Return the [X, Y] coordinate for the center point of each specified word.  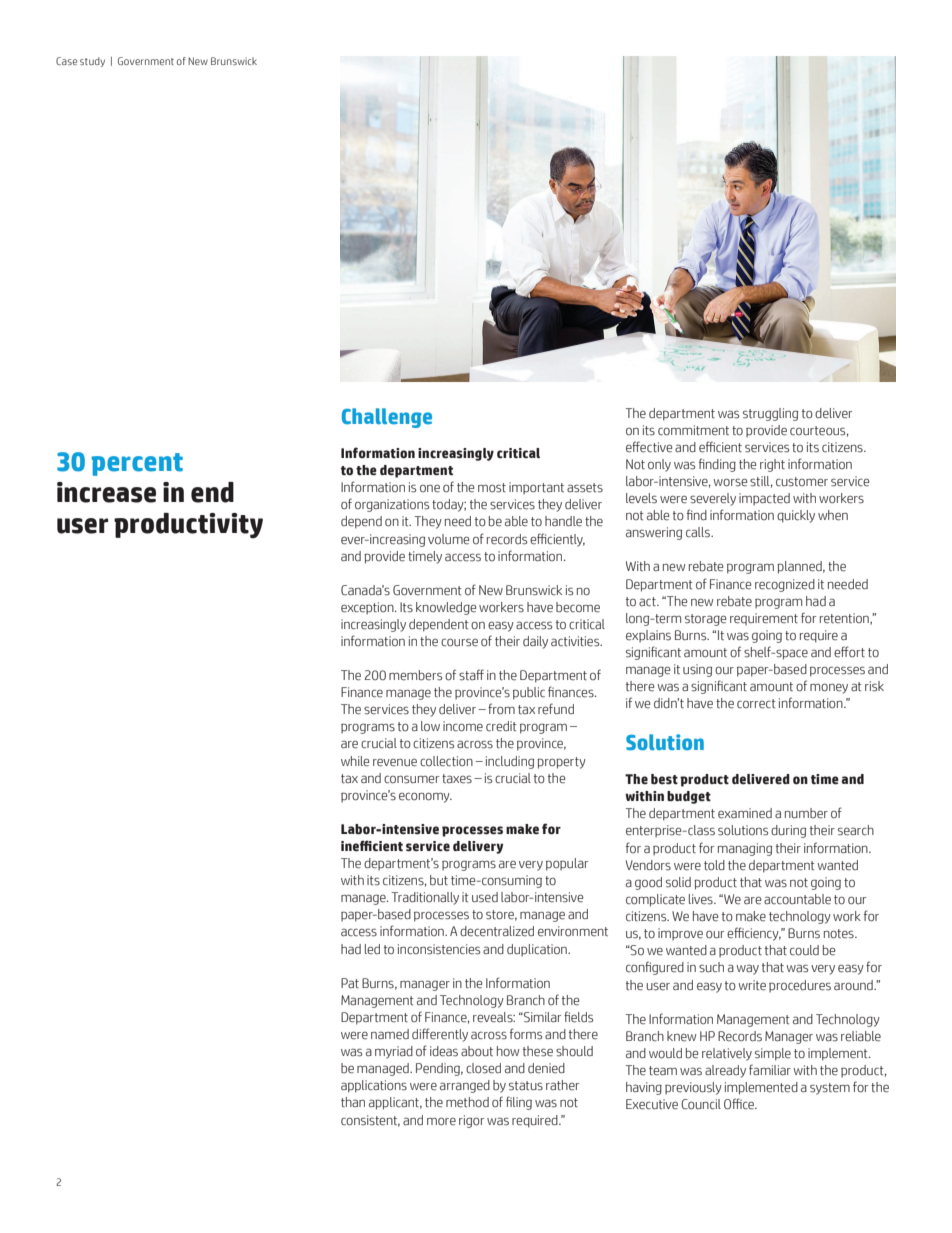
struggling [770, 414]
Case [66, 61]
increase [106, 492]
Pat [350, 983]
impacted [764, 499]
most [492, 488]
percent [137, 464]
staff [471, 675]
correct [756, 704]
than [353, 1102]
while [355, 761]
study [92, 62]
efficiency [754, 934]
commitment [693, 430]
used [485, 897]
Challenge [387, 418]
